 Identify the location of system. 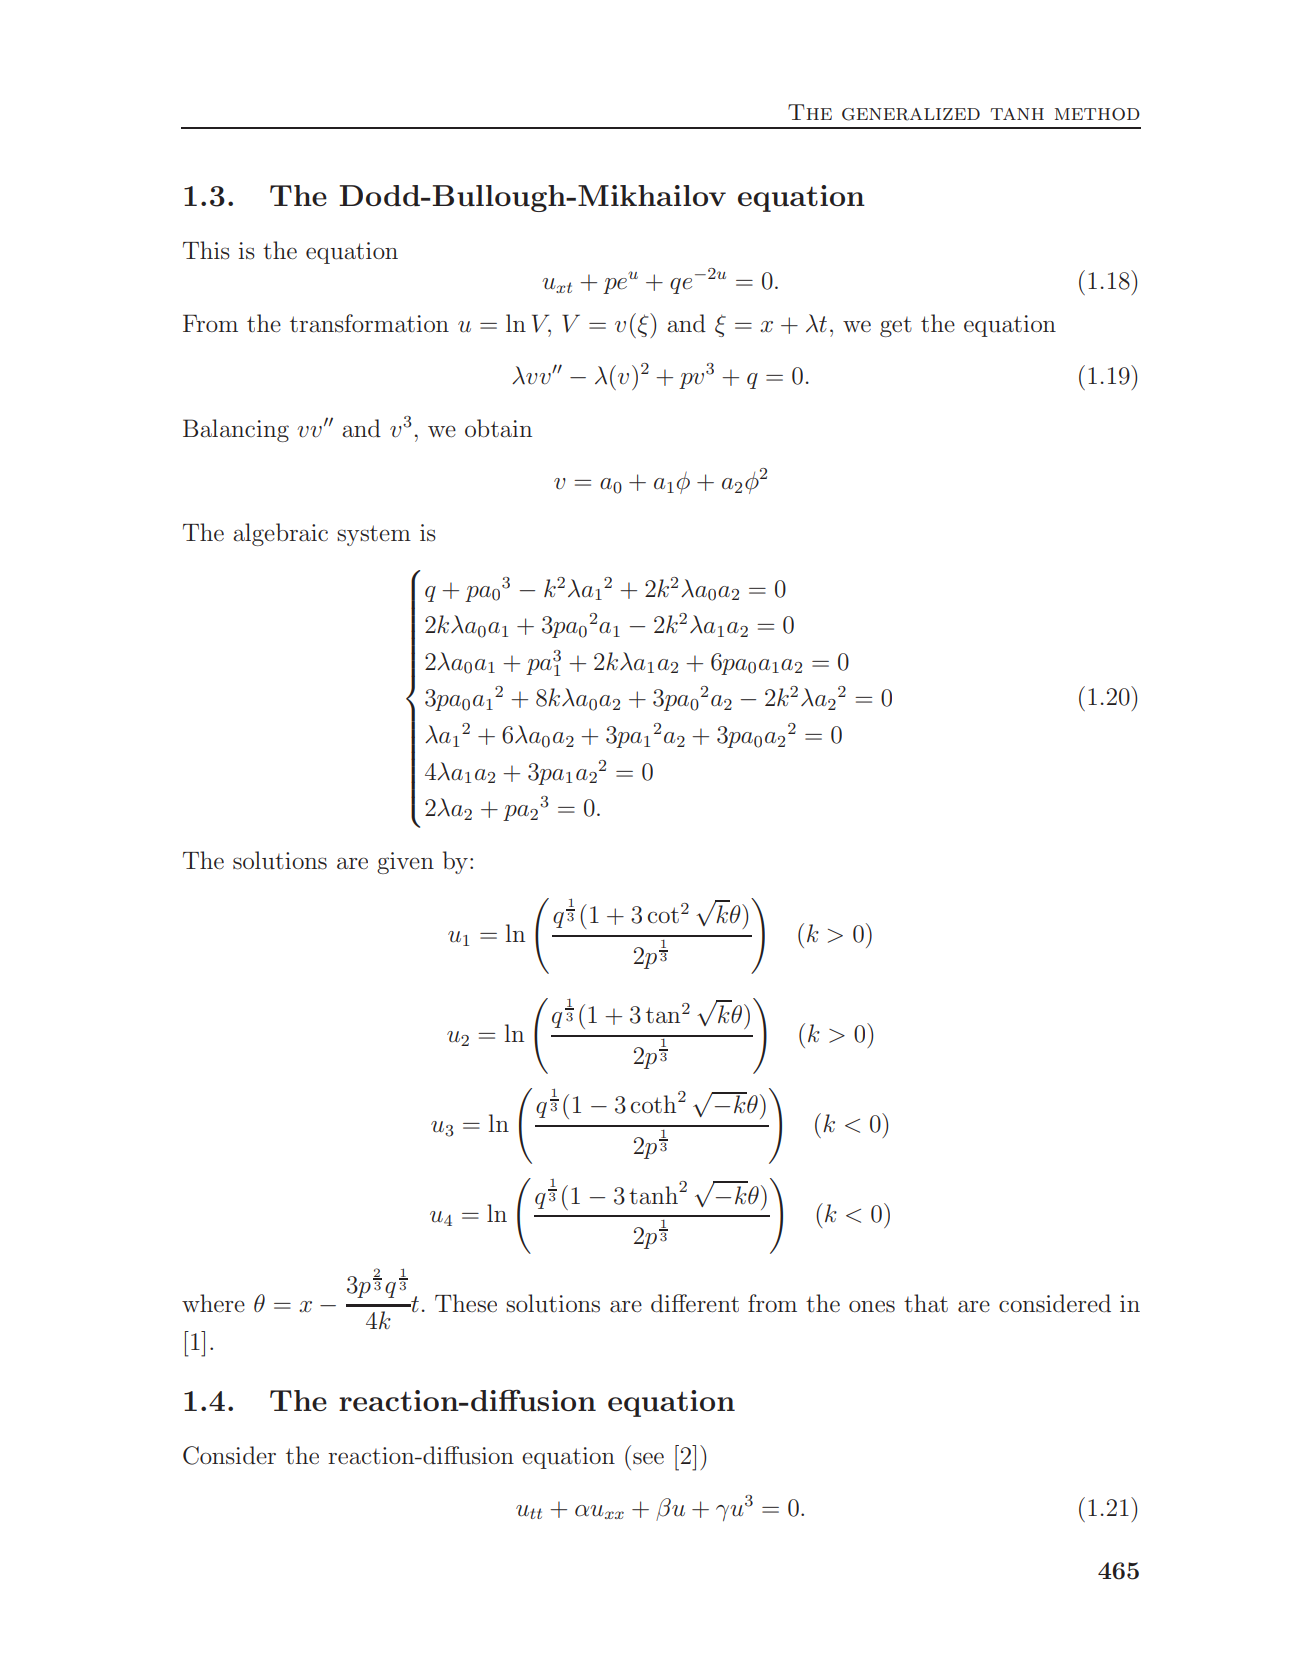
(374, 535).
